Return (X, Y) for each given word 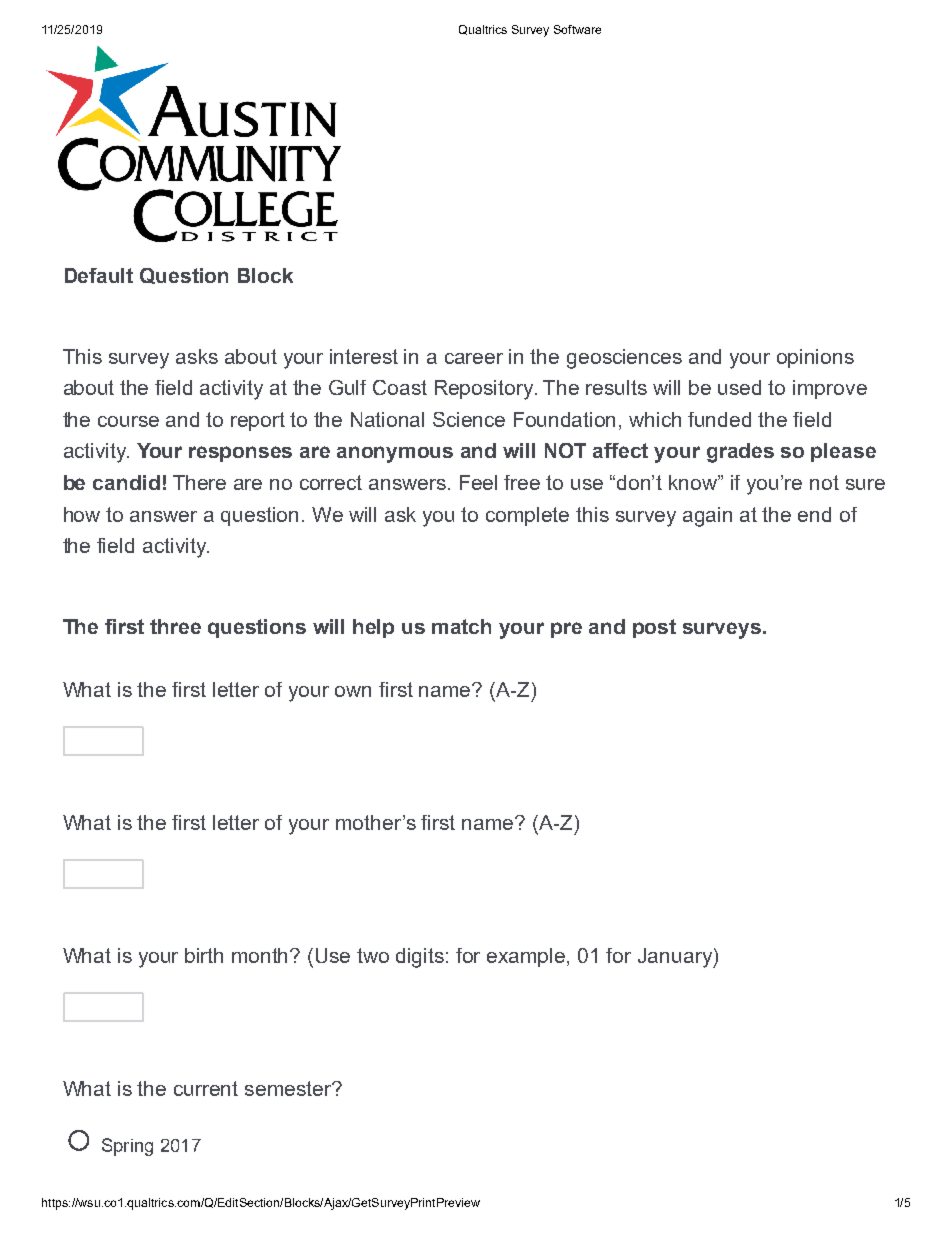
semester (289, 1088)
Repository (485, 390)
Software (577, 29)
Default (99, 275)
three (175, 626)
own (353, 691)
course (128, 421)
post (654, 628)
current (206, 1088)
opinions (815, 358)
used (739, 387)
